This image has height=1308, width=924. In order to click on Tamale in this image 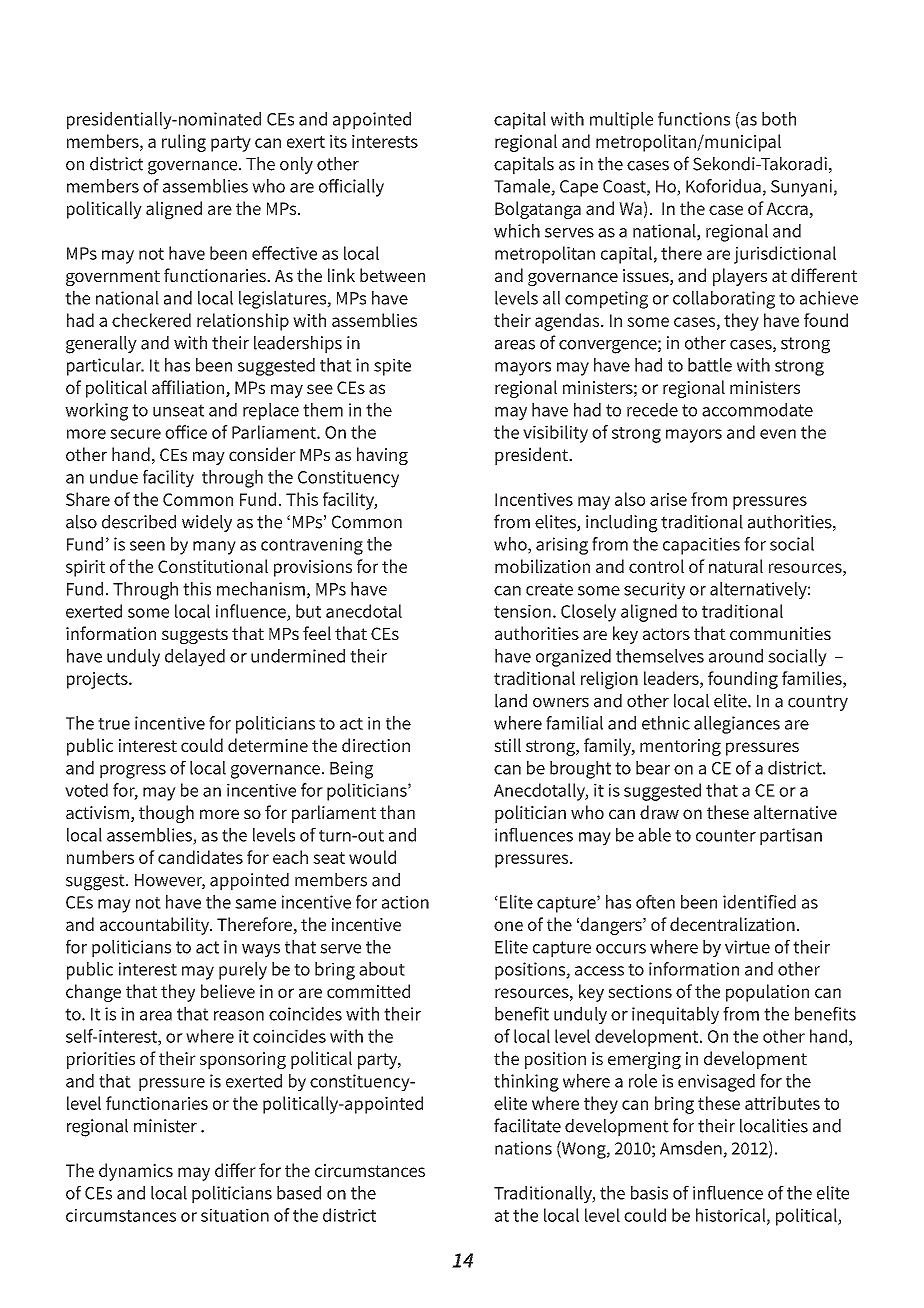, I will do `click(523, 187)`.
